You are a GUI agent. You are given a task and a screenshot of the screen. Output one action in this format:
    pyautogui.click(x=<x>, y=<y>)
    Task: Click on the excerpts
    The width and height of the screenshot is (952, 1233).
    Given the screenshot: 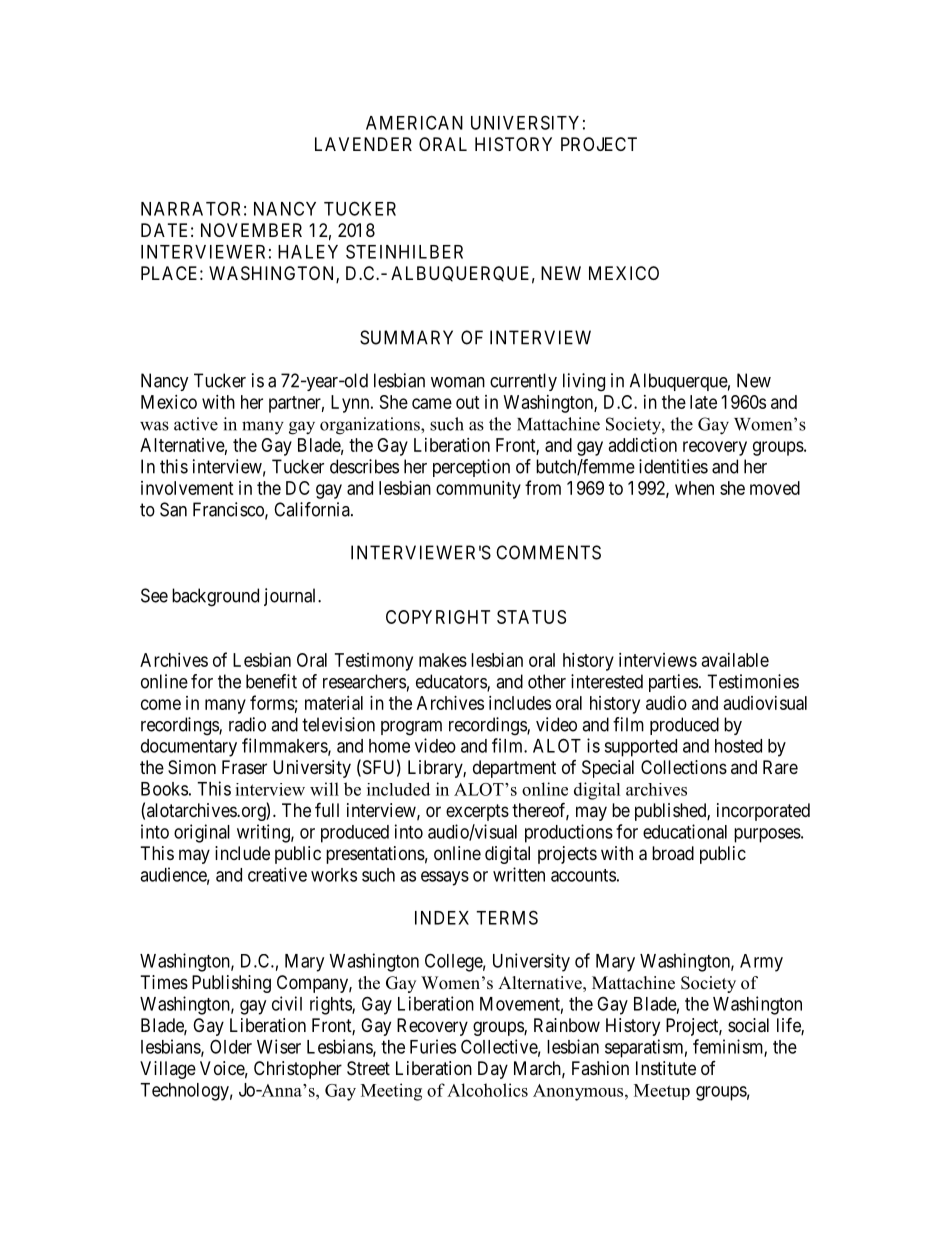 What is the action you would take?
    pyautogui.click(x=477, y=812)
